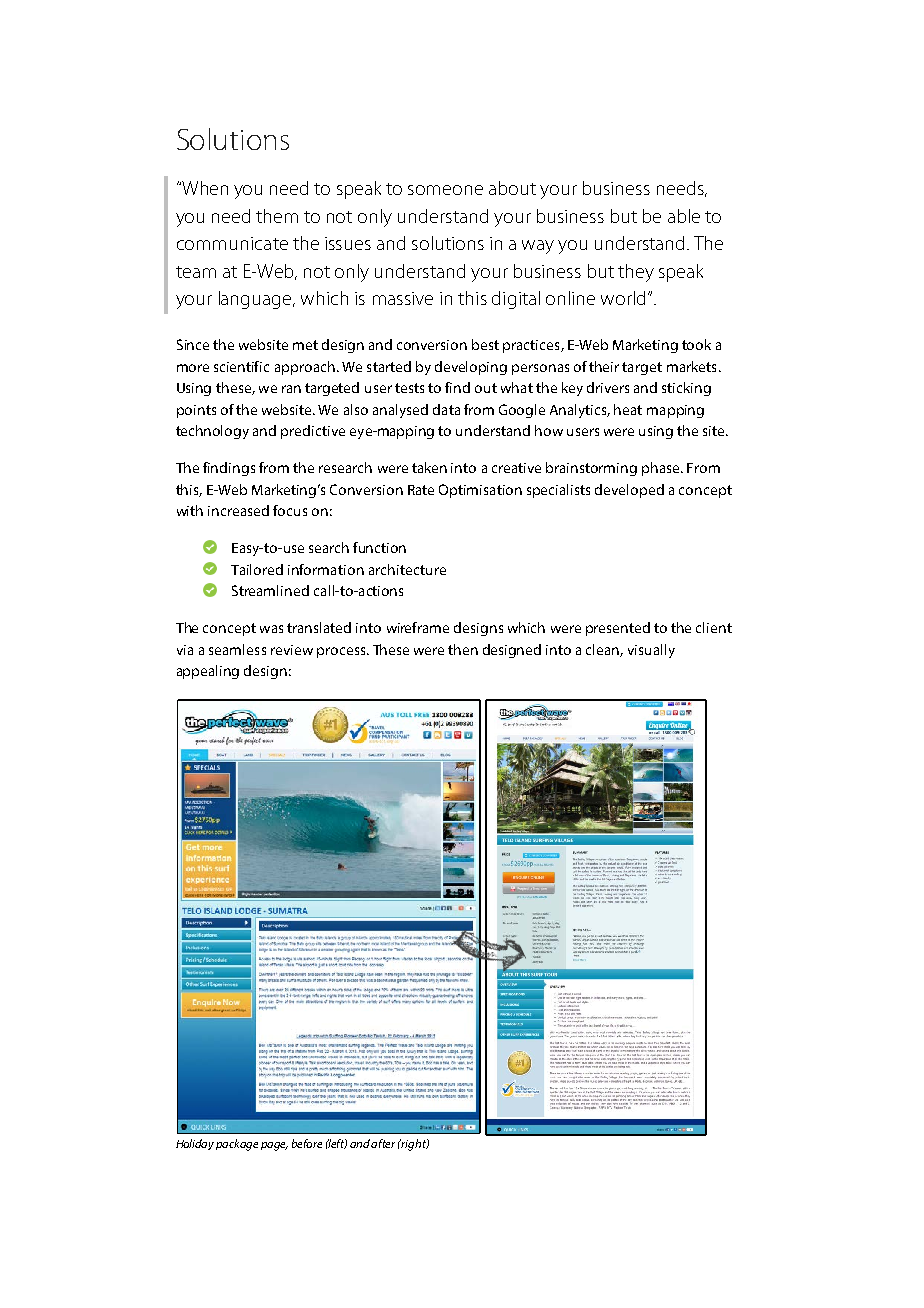  I want to click on before, so click(307, 1143).
